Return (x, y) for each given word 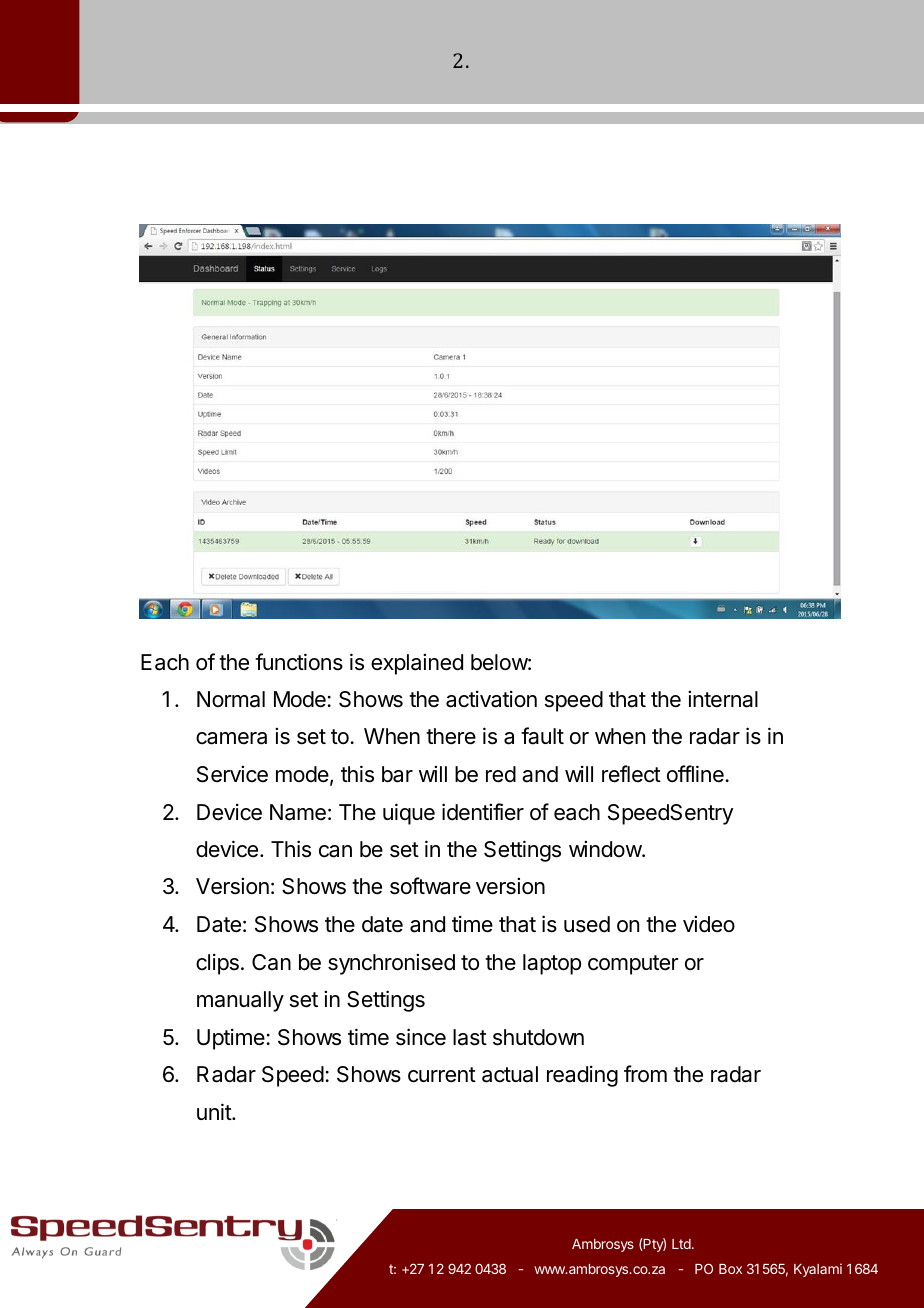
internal (723, 699)
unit (215, 1111)
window (606, 849)
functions (299, 662)
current (442, 1075)
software (430, 886)
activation (491, 699)
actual (510, 1074)
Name (298, 812)
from (645, 1074)
